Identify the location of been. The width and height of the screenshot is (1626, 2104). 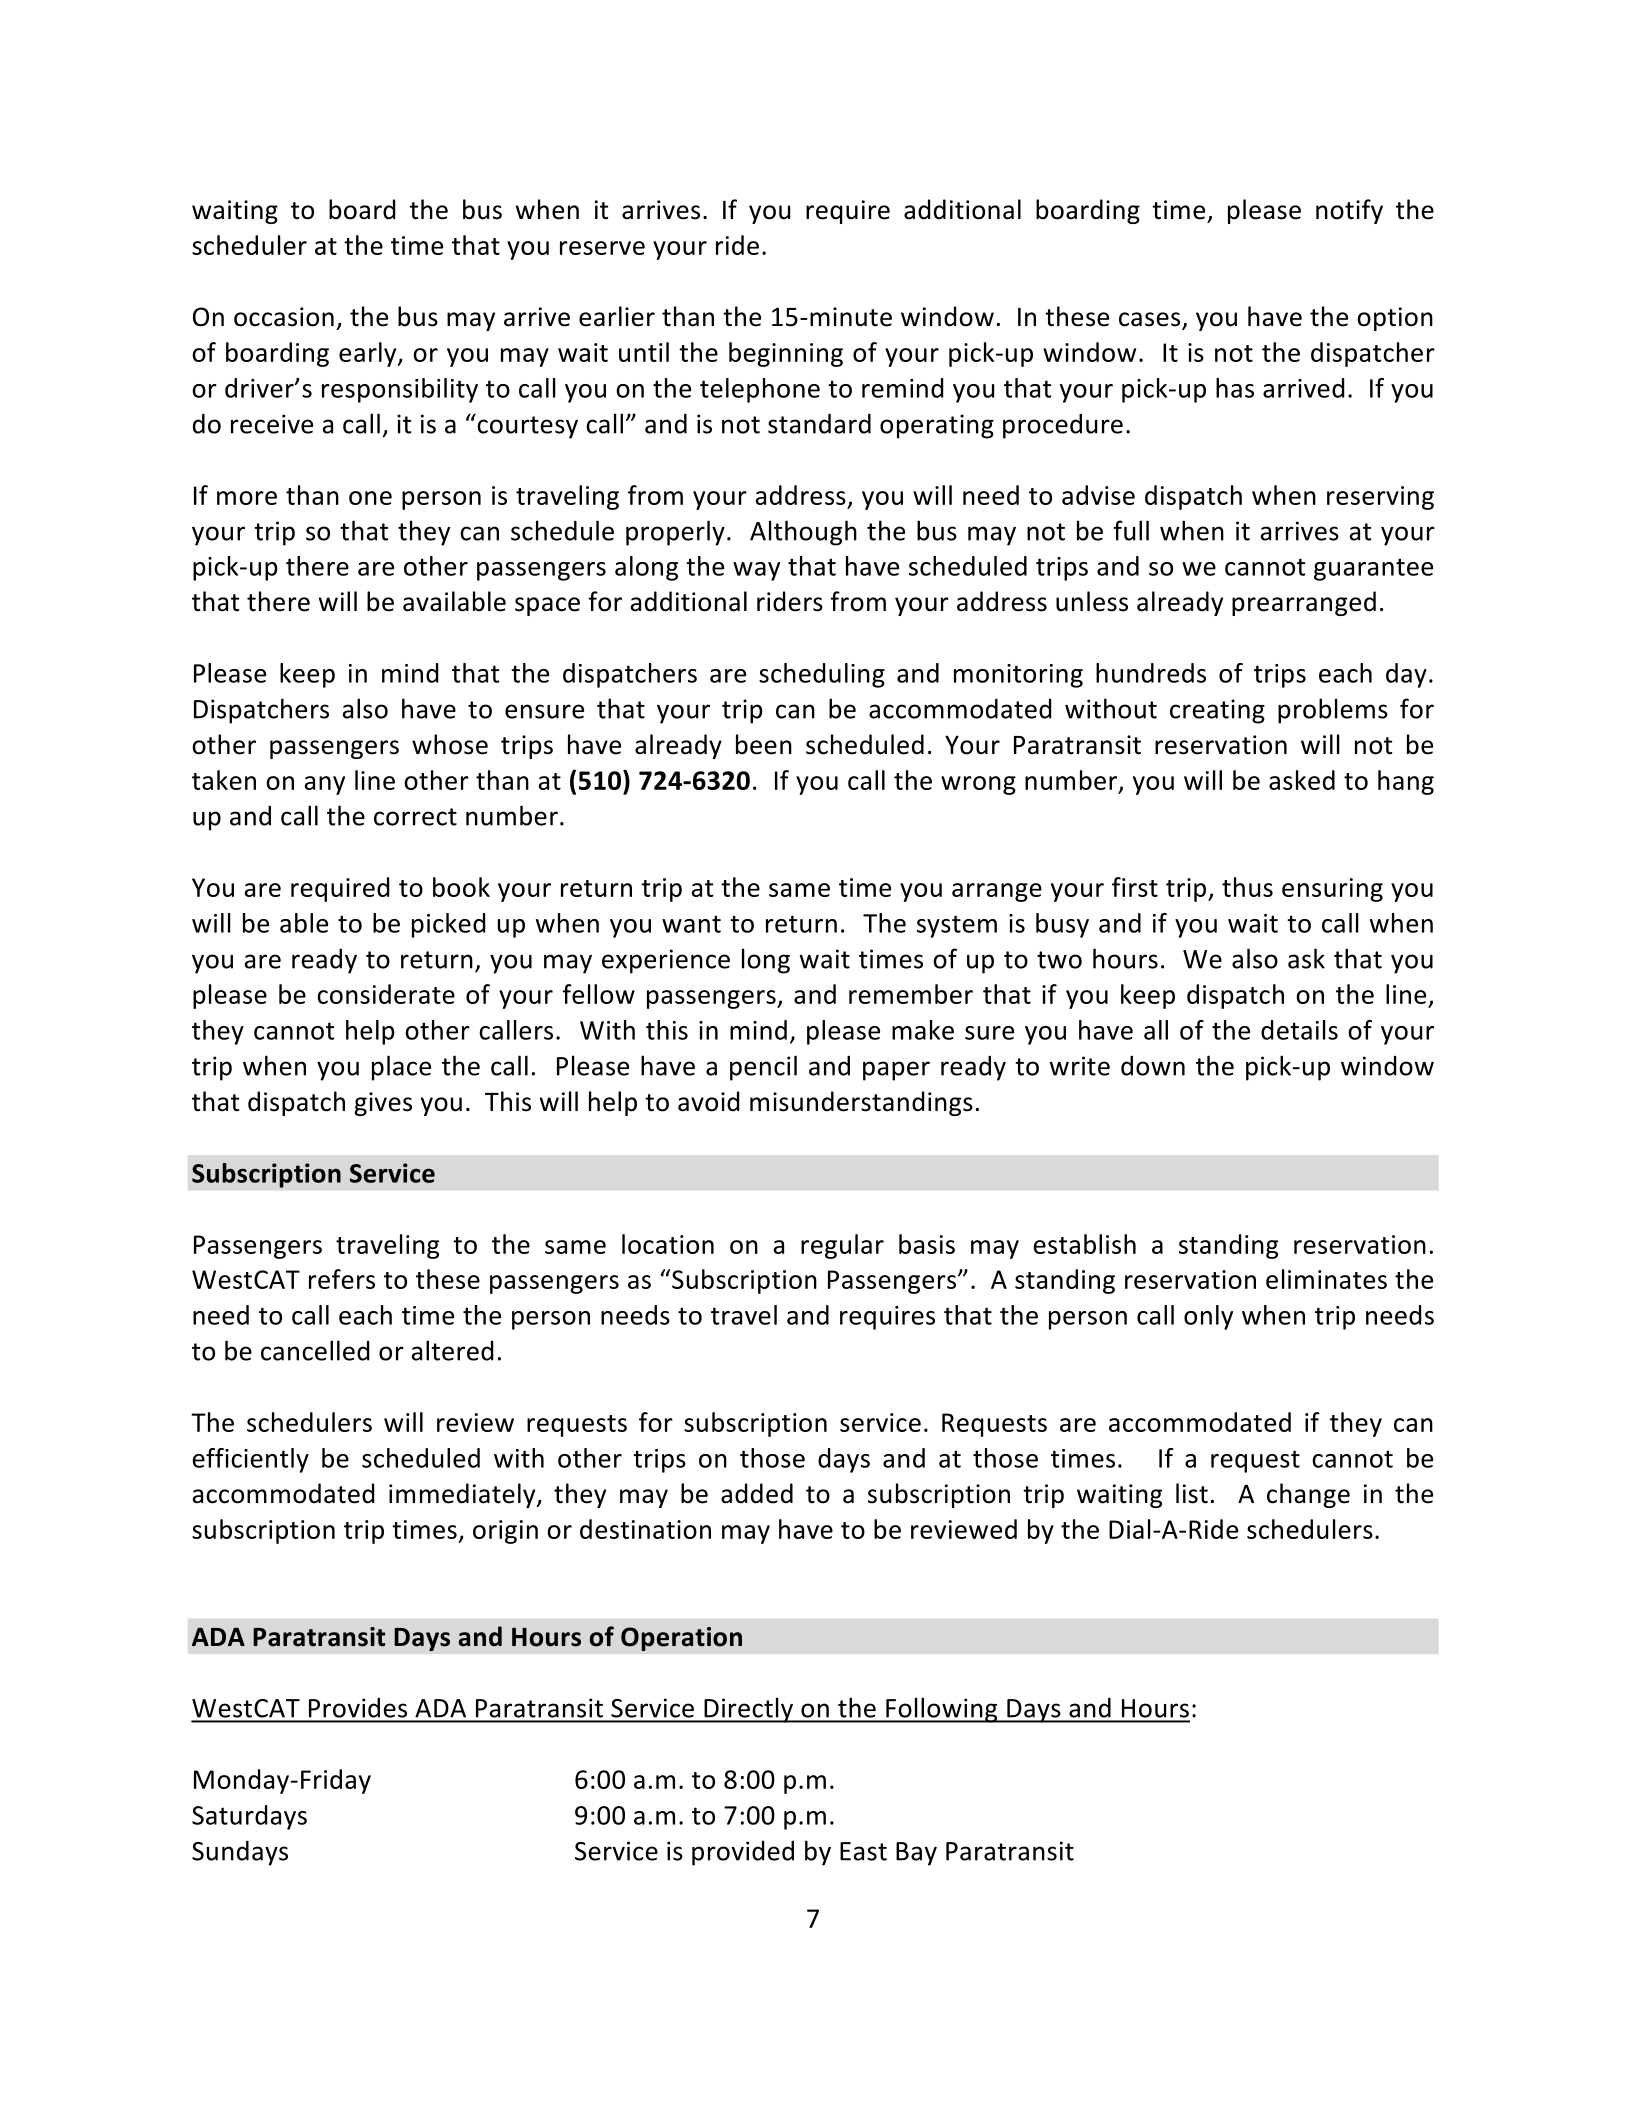
(764, 744).
